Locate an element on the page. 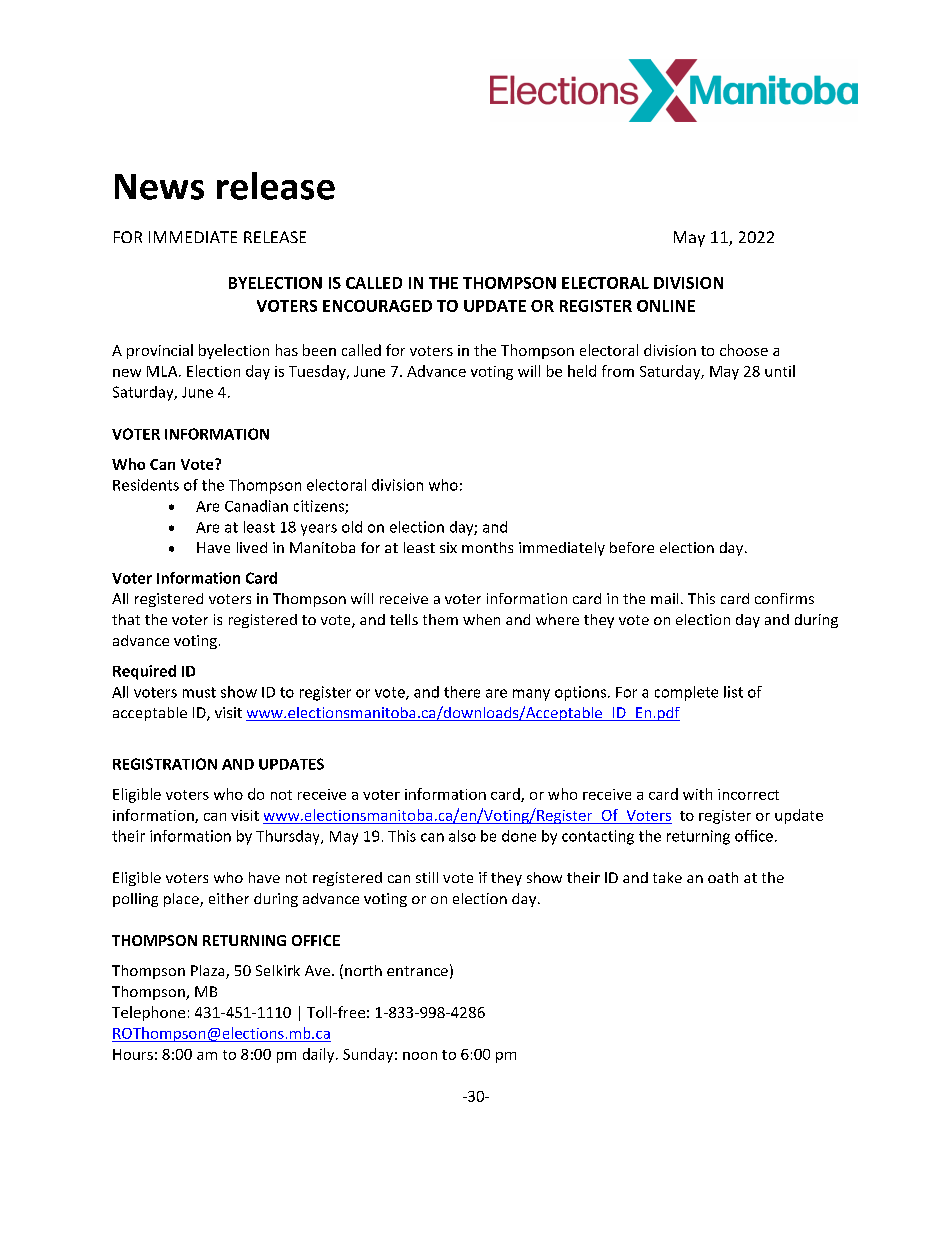  News is located at coordinates (159, 187).
